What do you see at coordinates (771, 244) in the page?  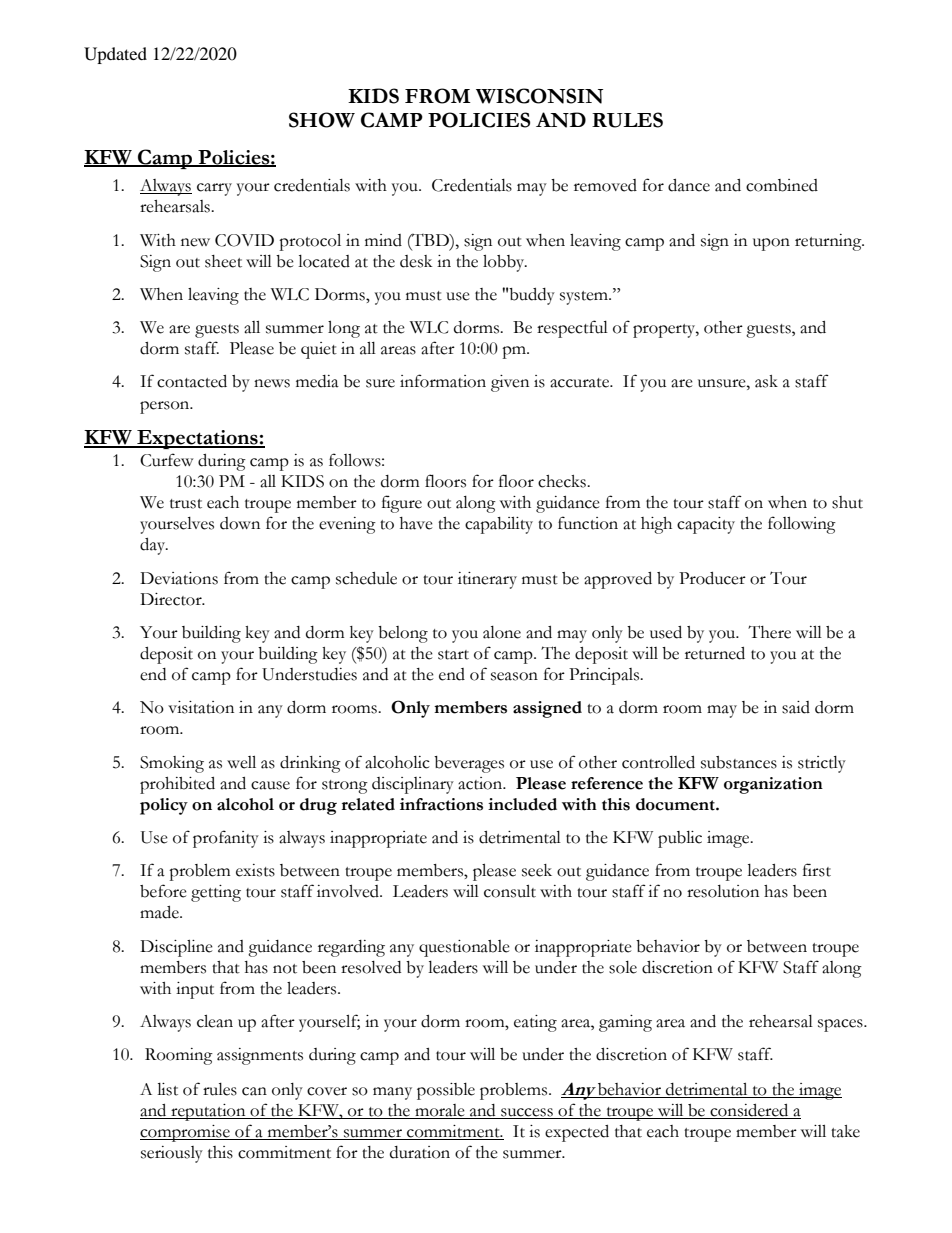 I see `upon` at bounding box center [771, 244].
